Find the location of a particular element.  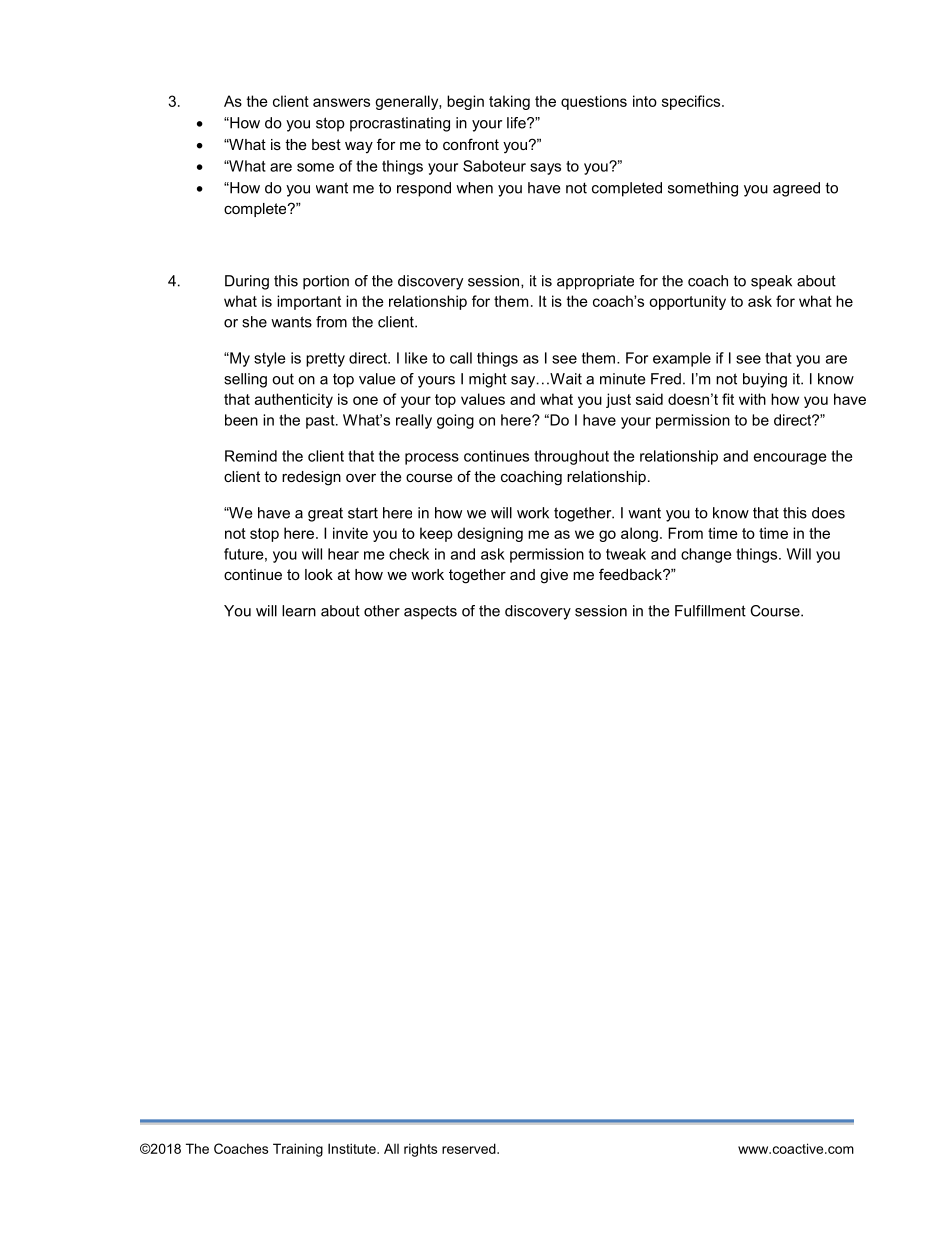

specifics is located at coordinates (692, 102).
